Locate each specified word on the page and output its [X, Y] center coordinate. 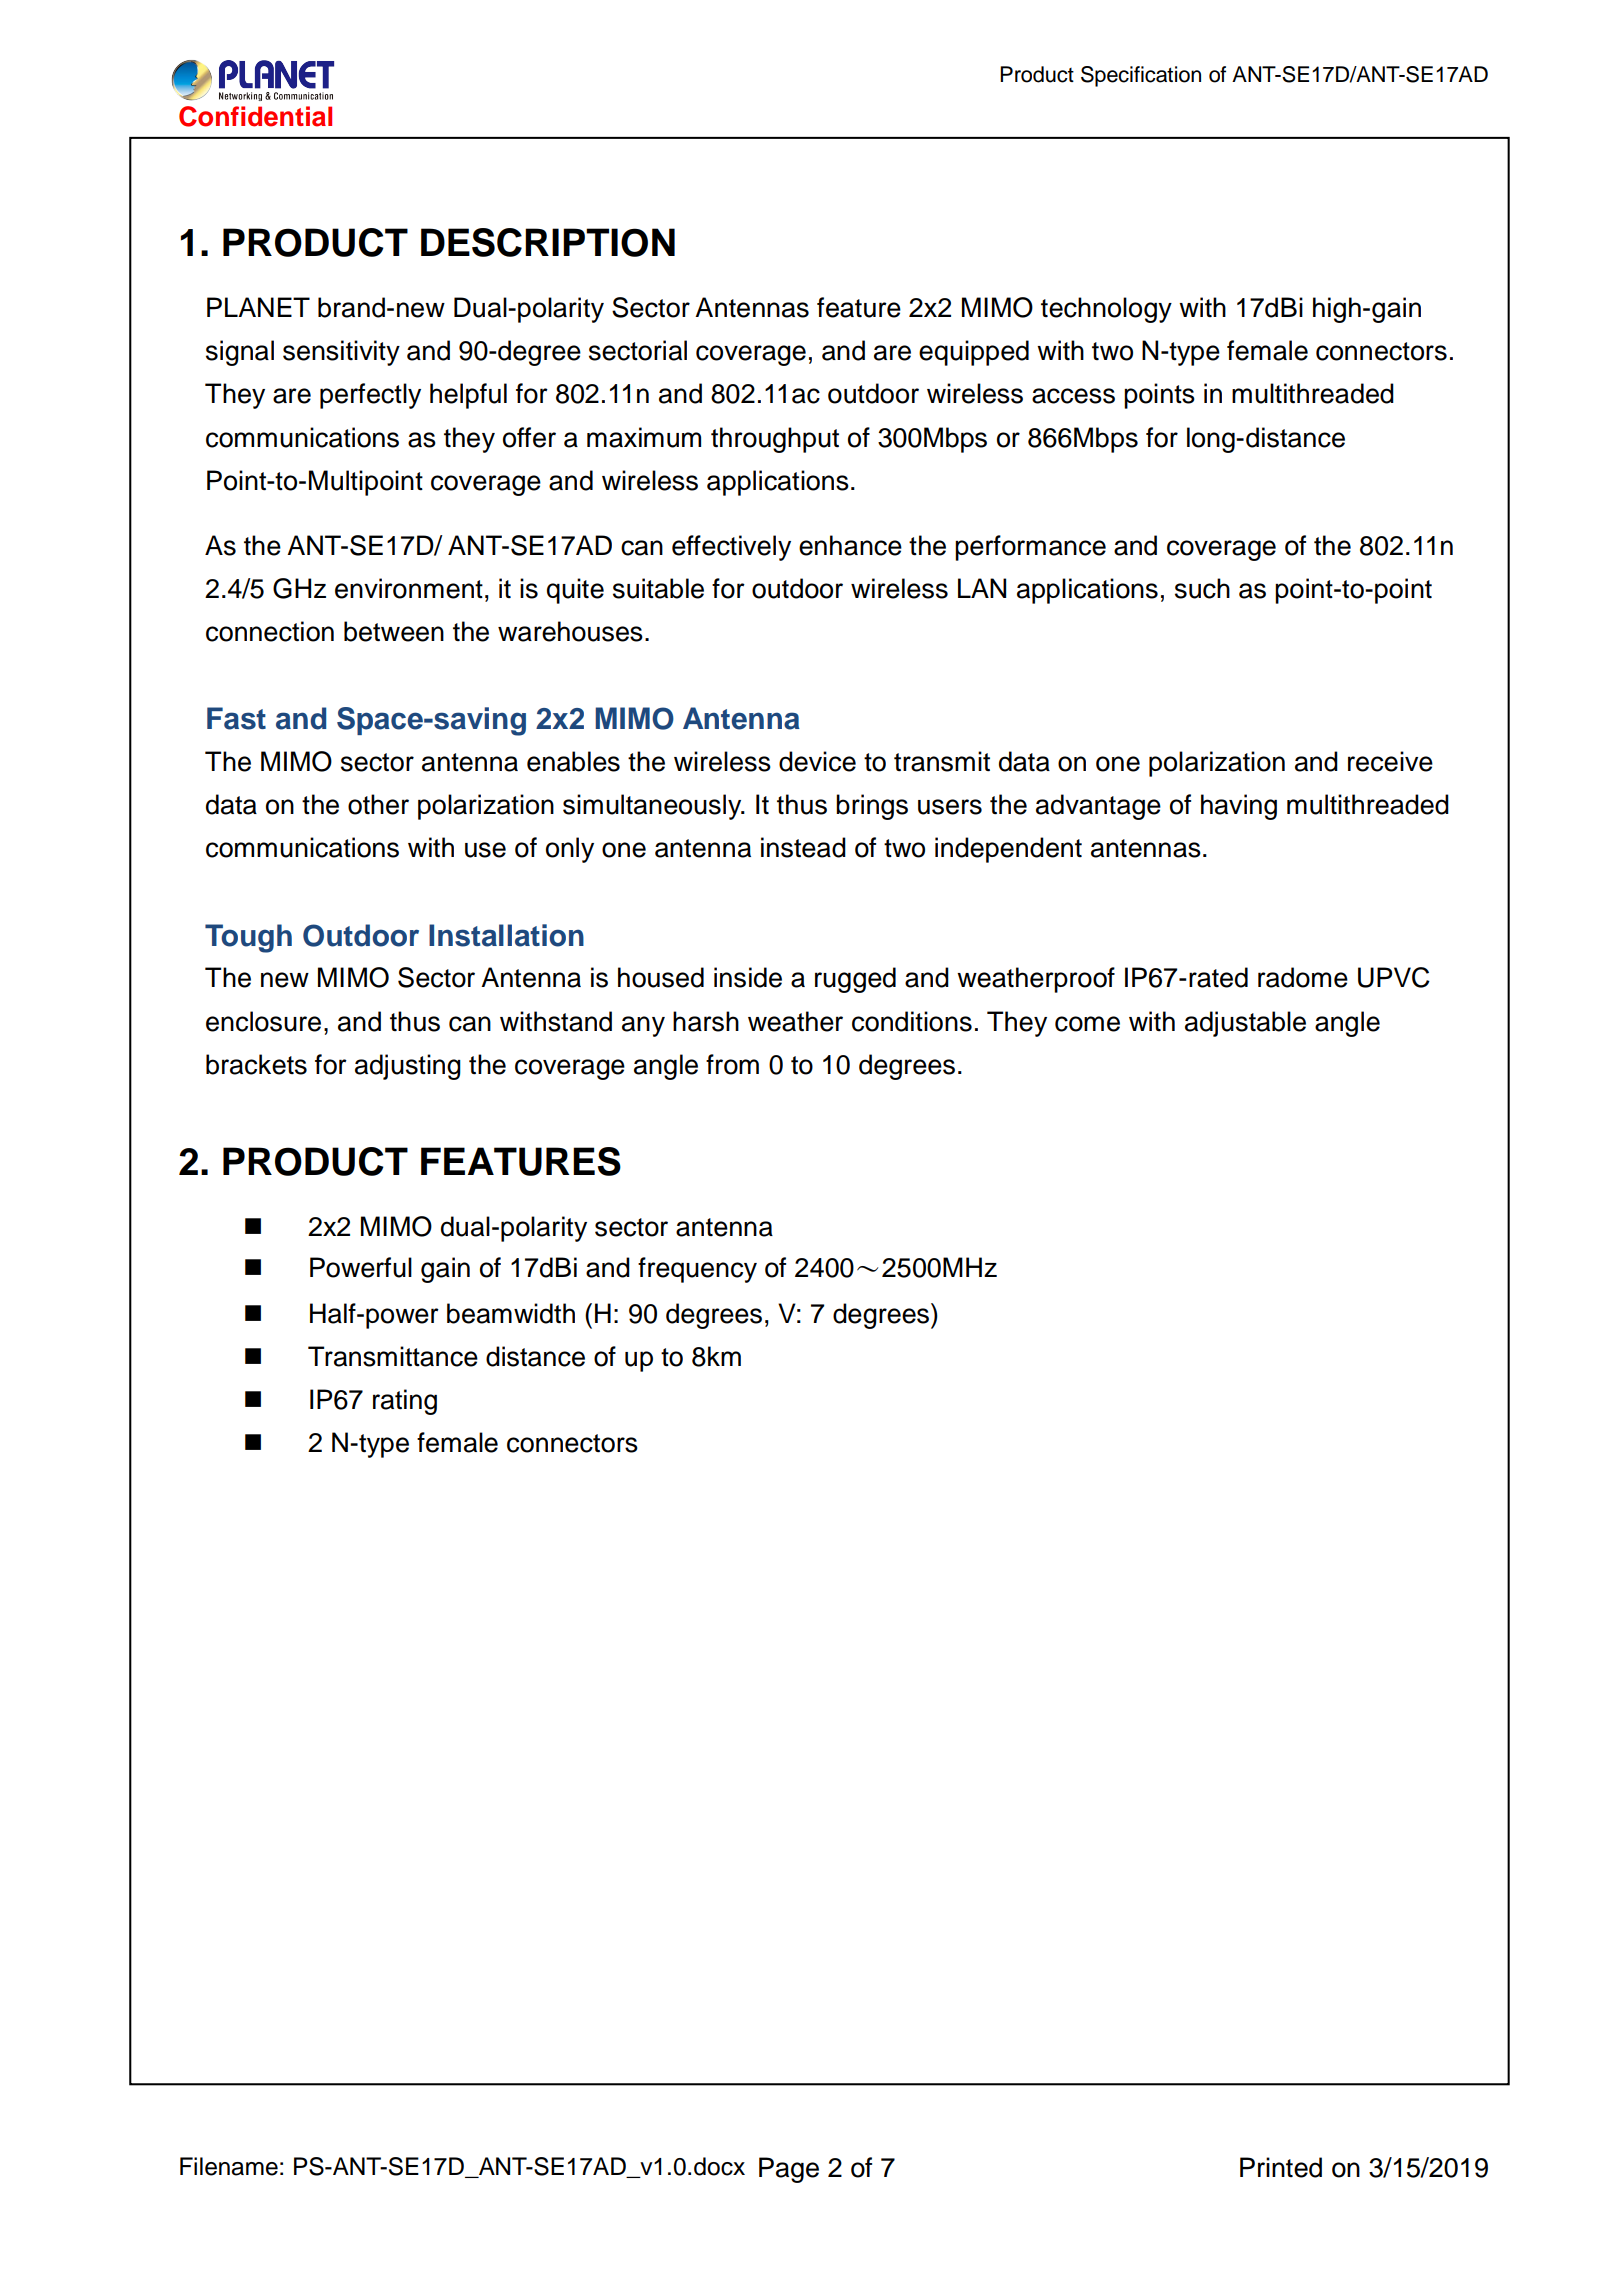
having [1239, 807]
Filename [229, 2166]
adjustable [1245, 1024]
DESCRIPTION [548, 242]
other [378, 804]
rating [405, 1402]
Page [789, 2170]
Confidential [255, 116]
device [817, 761]
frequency [697, 1270]
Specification [1141, 76]
